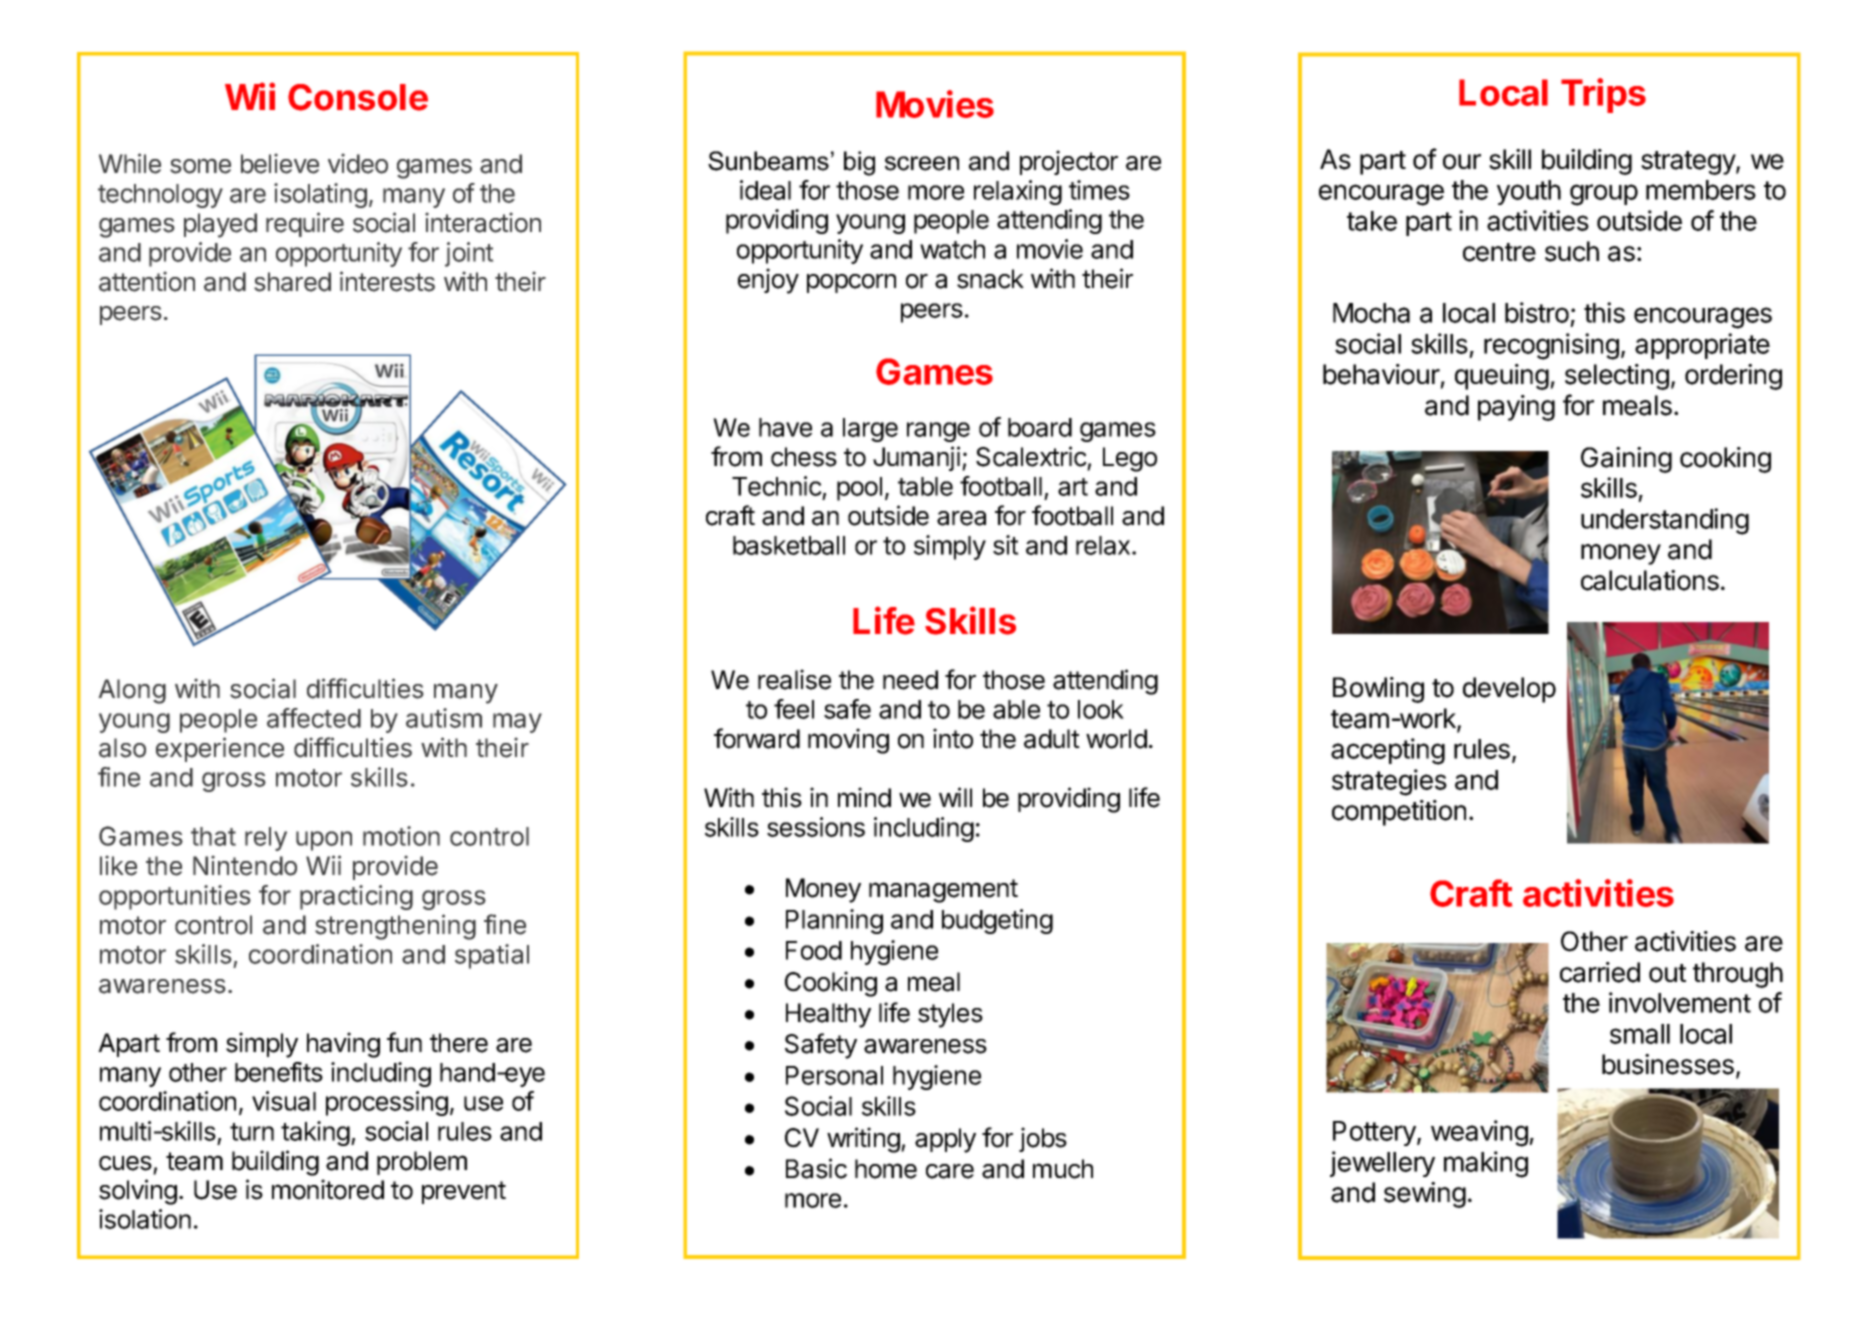  Describe the element at coordinates (1600, 972) in the screenshot. I see `carried` at that location.
